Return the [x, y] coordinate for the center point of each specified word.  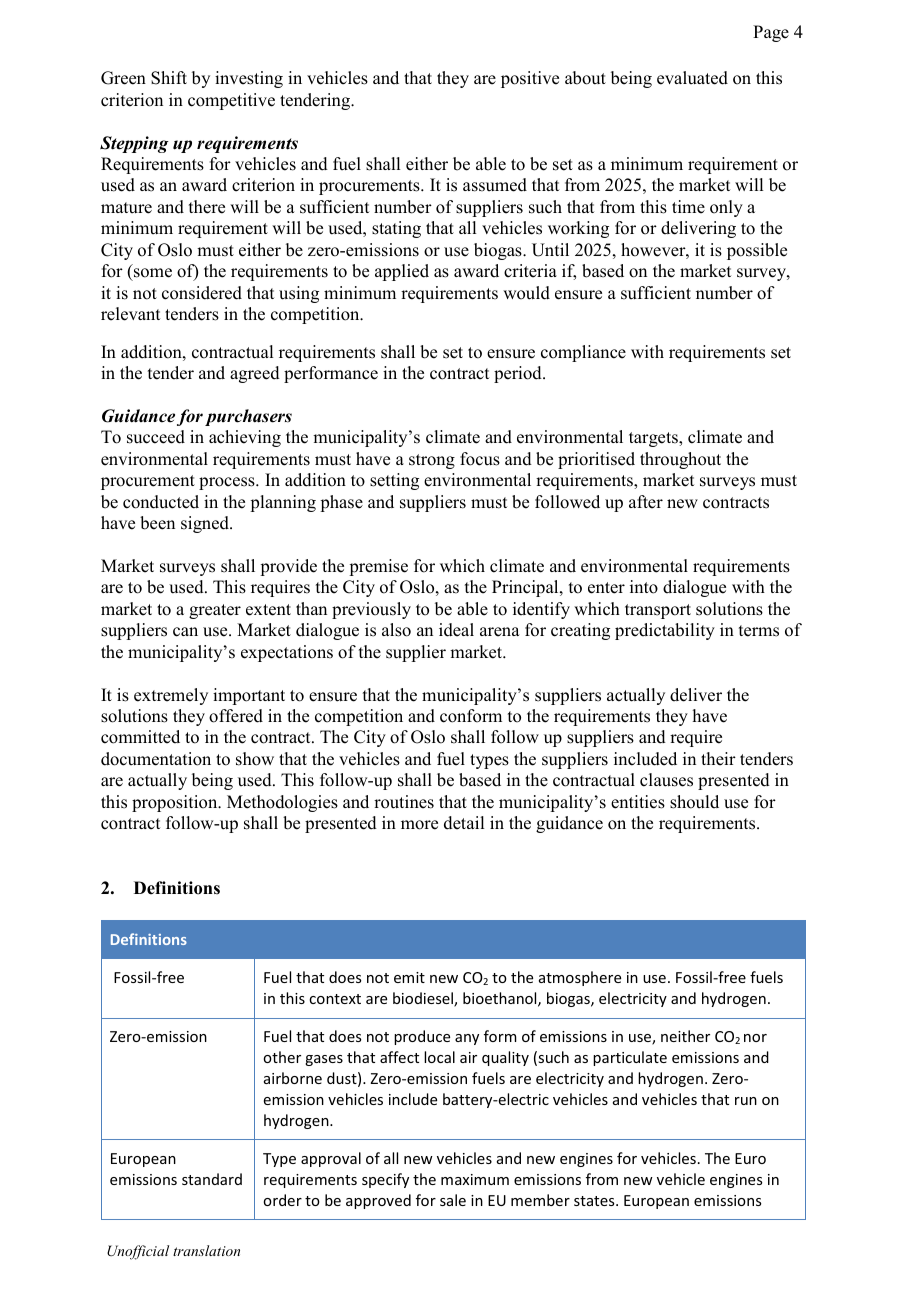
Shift [169, 78]
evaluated [692, 78]
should [694, 802]
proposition [176, 803]
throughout [680, 460]
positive [530, 79]
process [228, 483]
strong [432, 461]
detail [464, 823]
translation [206, 1250]
